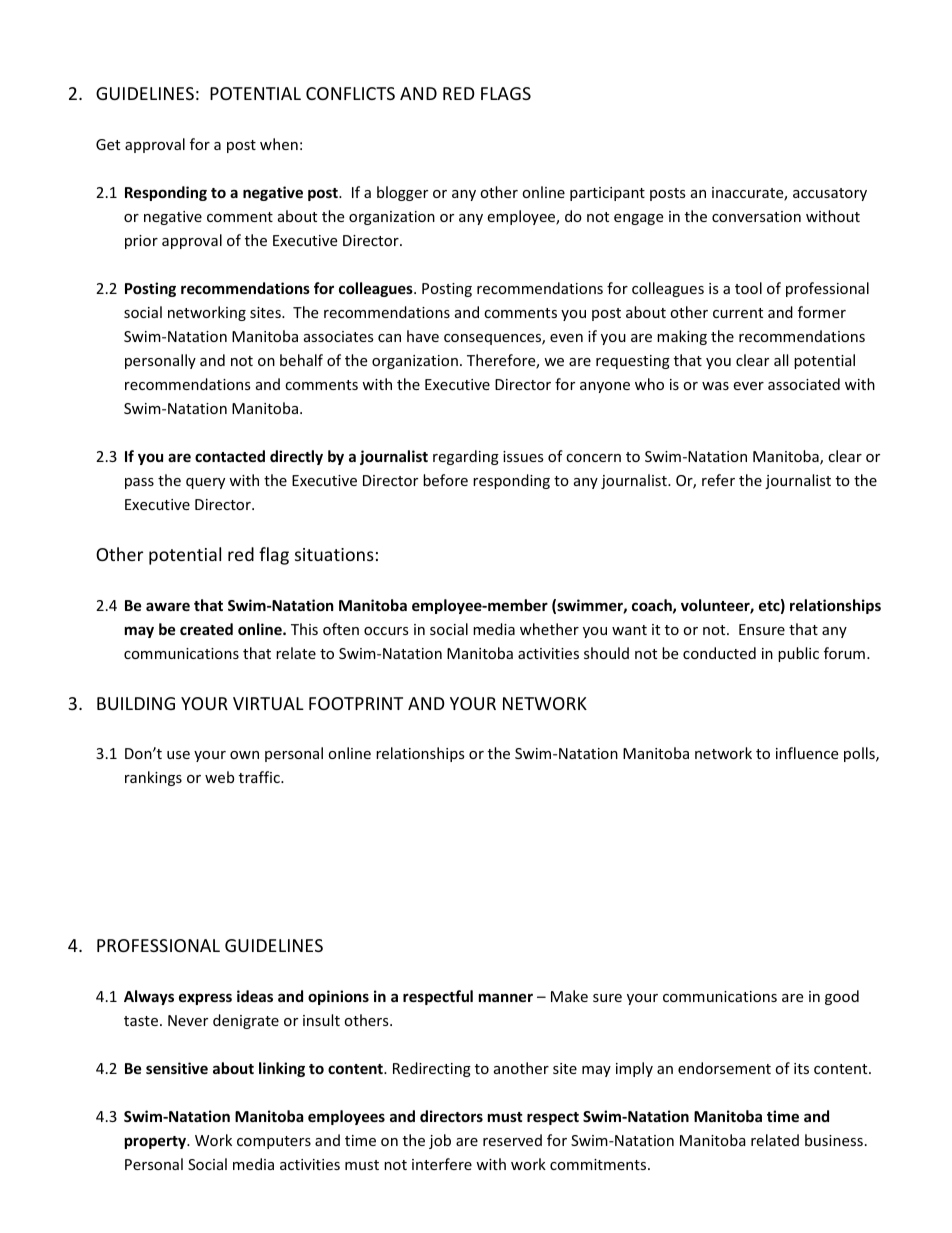 Image resolution: width=952 pixels, height=1233 pixels. Describe the element at coordinates (157, 1142) in the document. I see `property` at that location.
